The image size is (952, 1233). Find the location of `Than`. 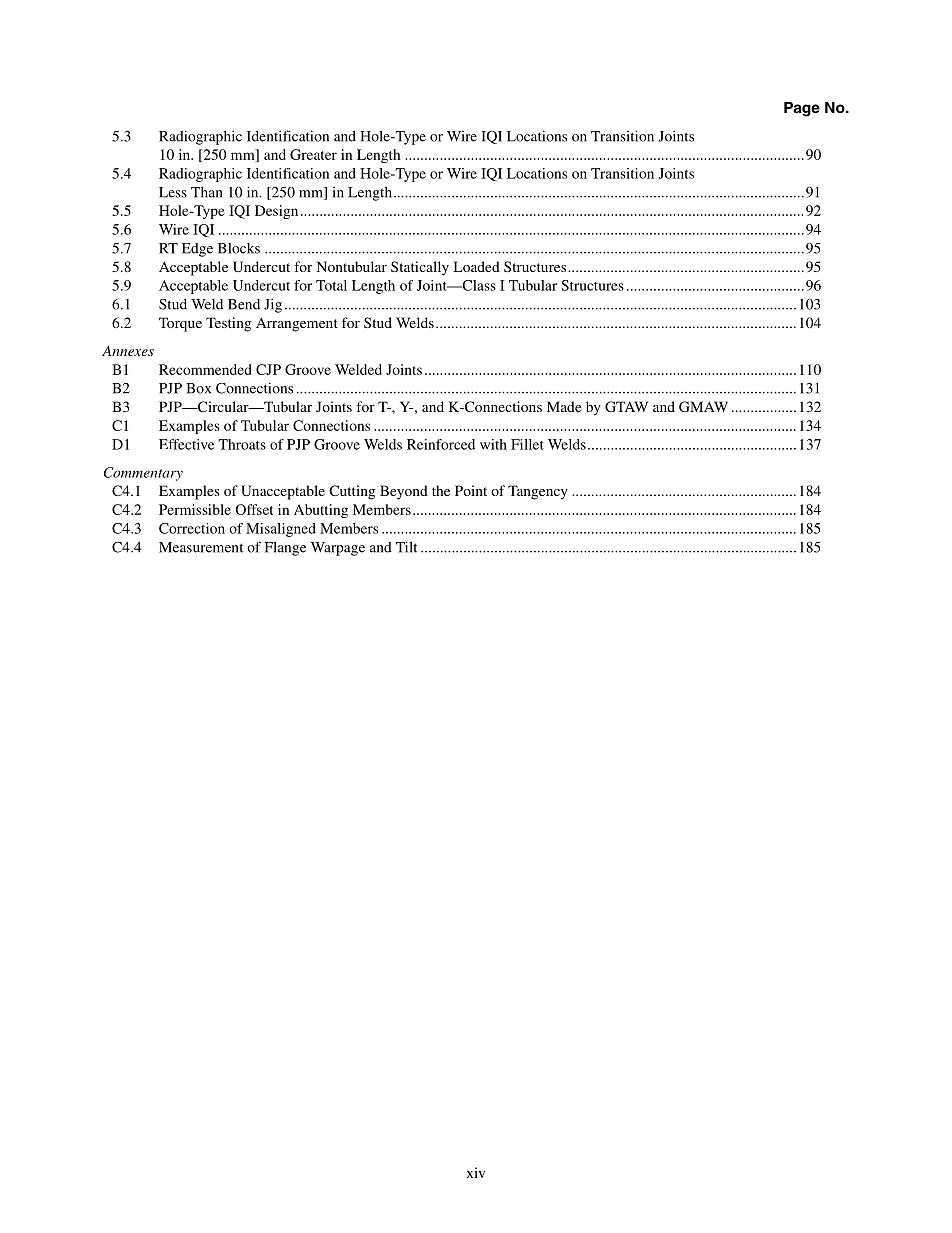

Than is located at coordinates (206, 192).
